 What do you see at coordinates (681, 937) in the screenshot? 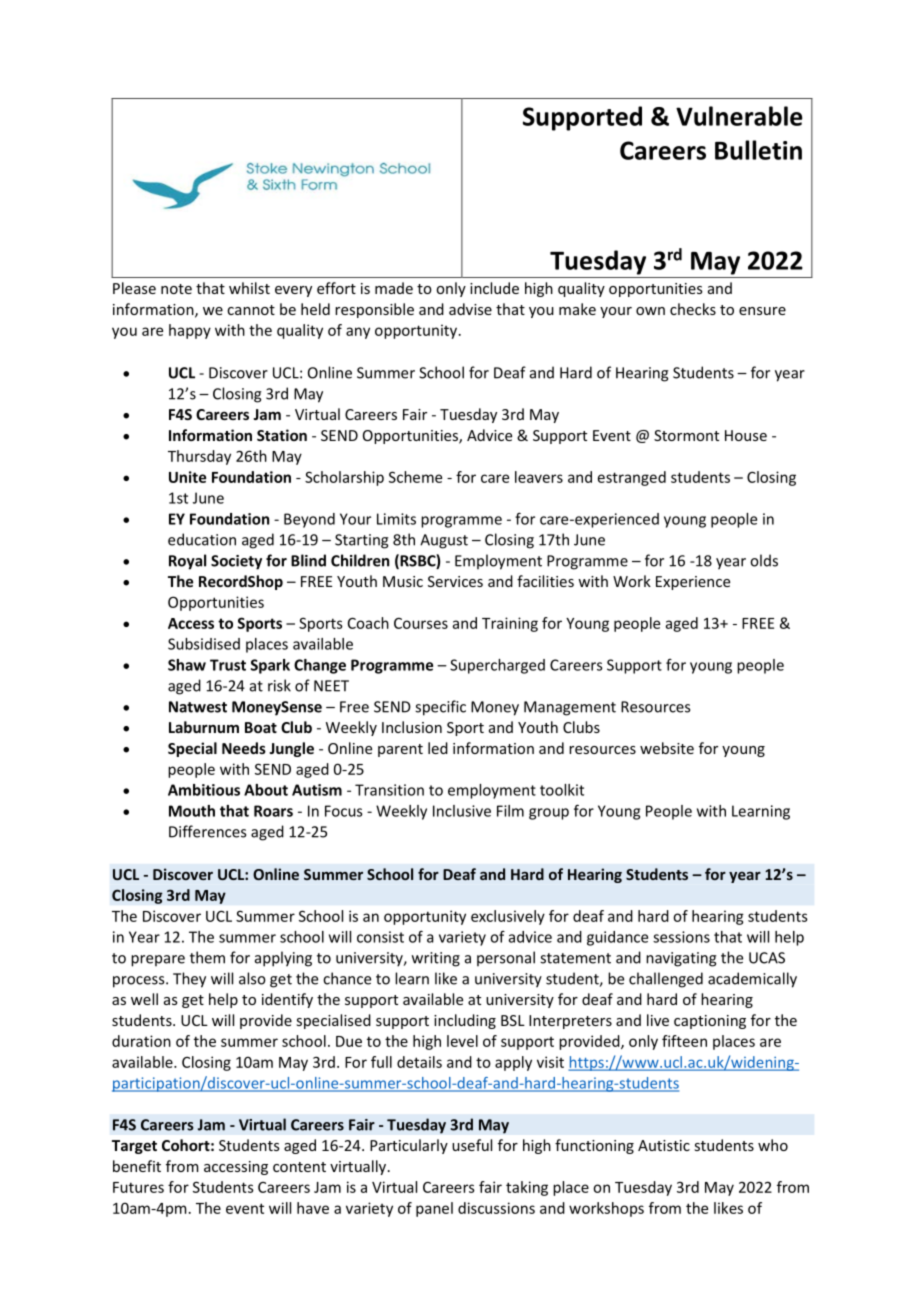
I see `sessions` at bounding box center [681, 937].
